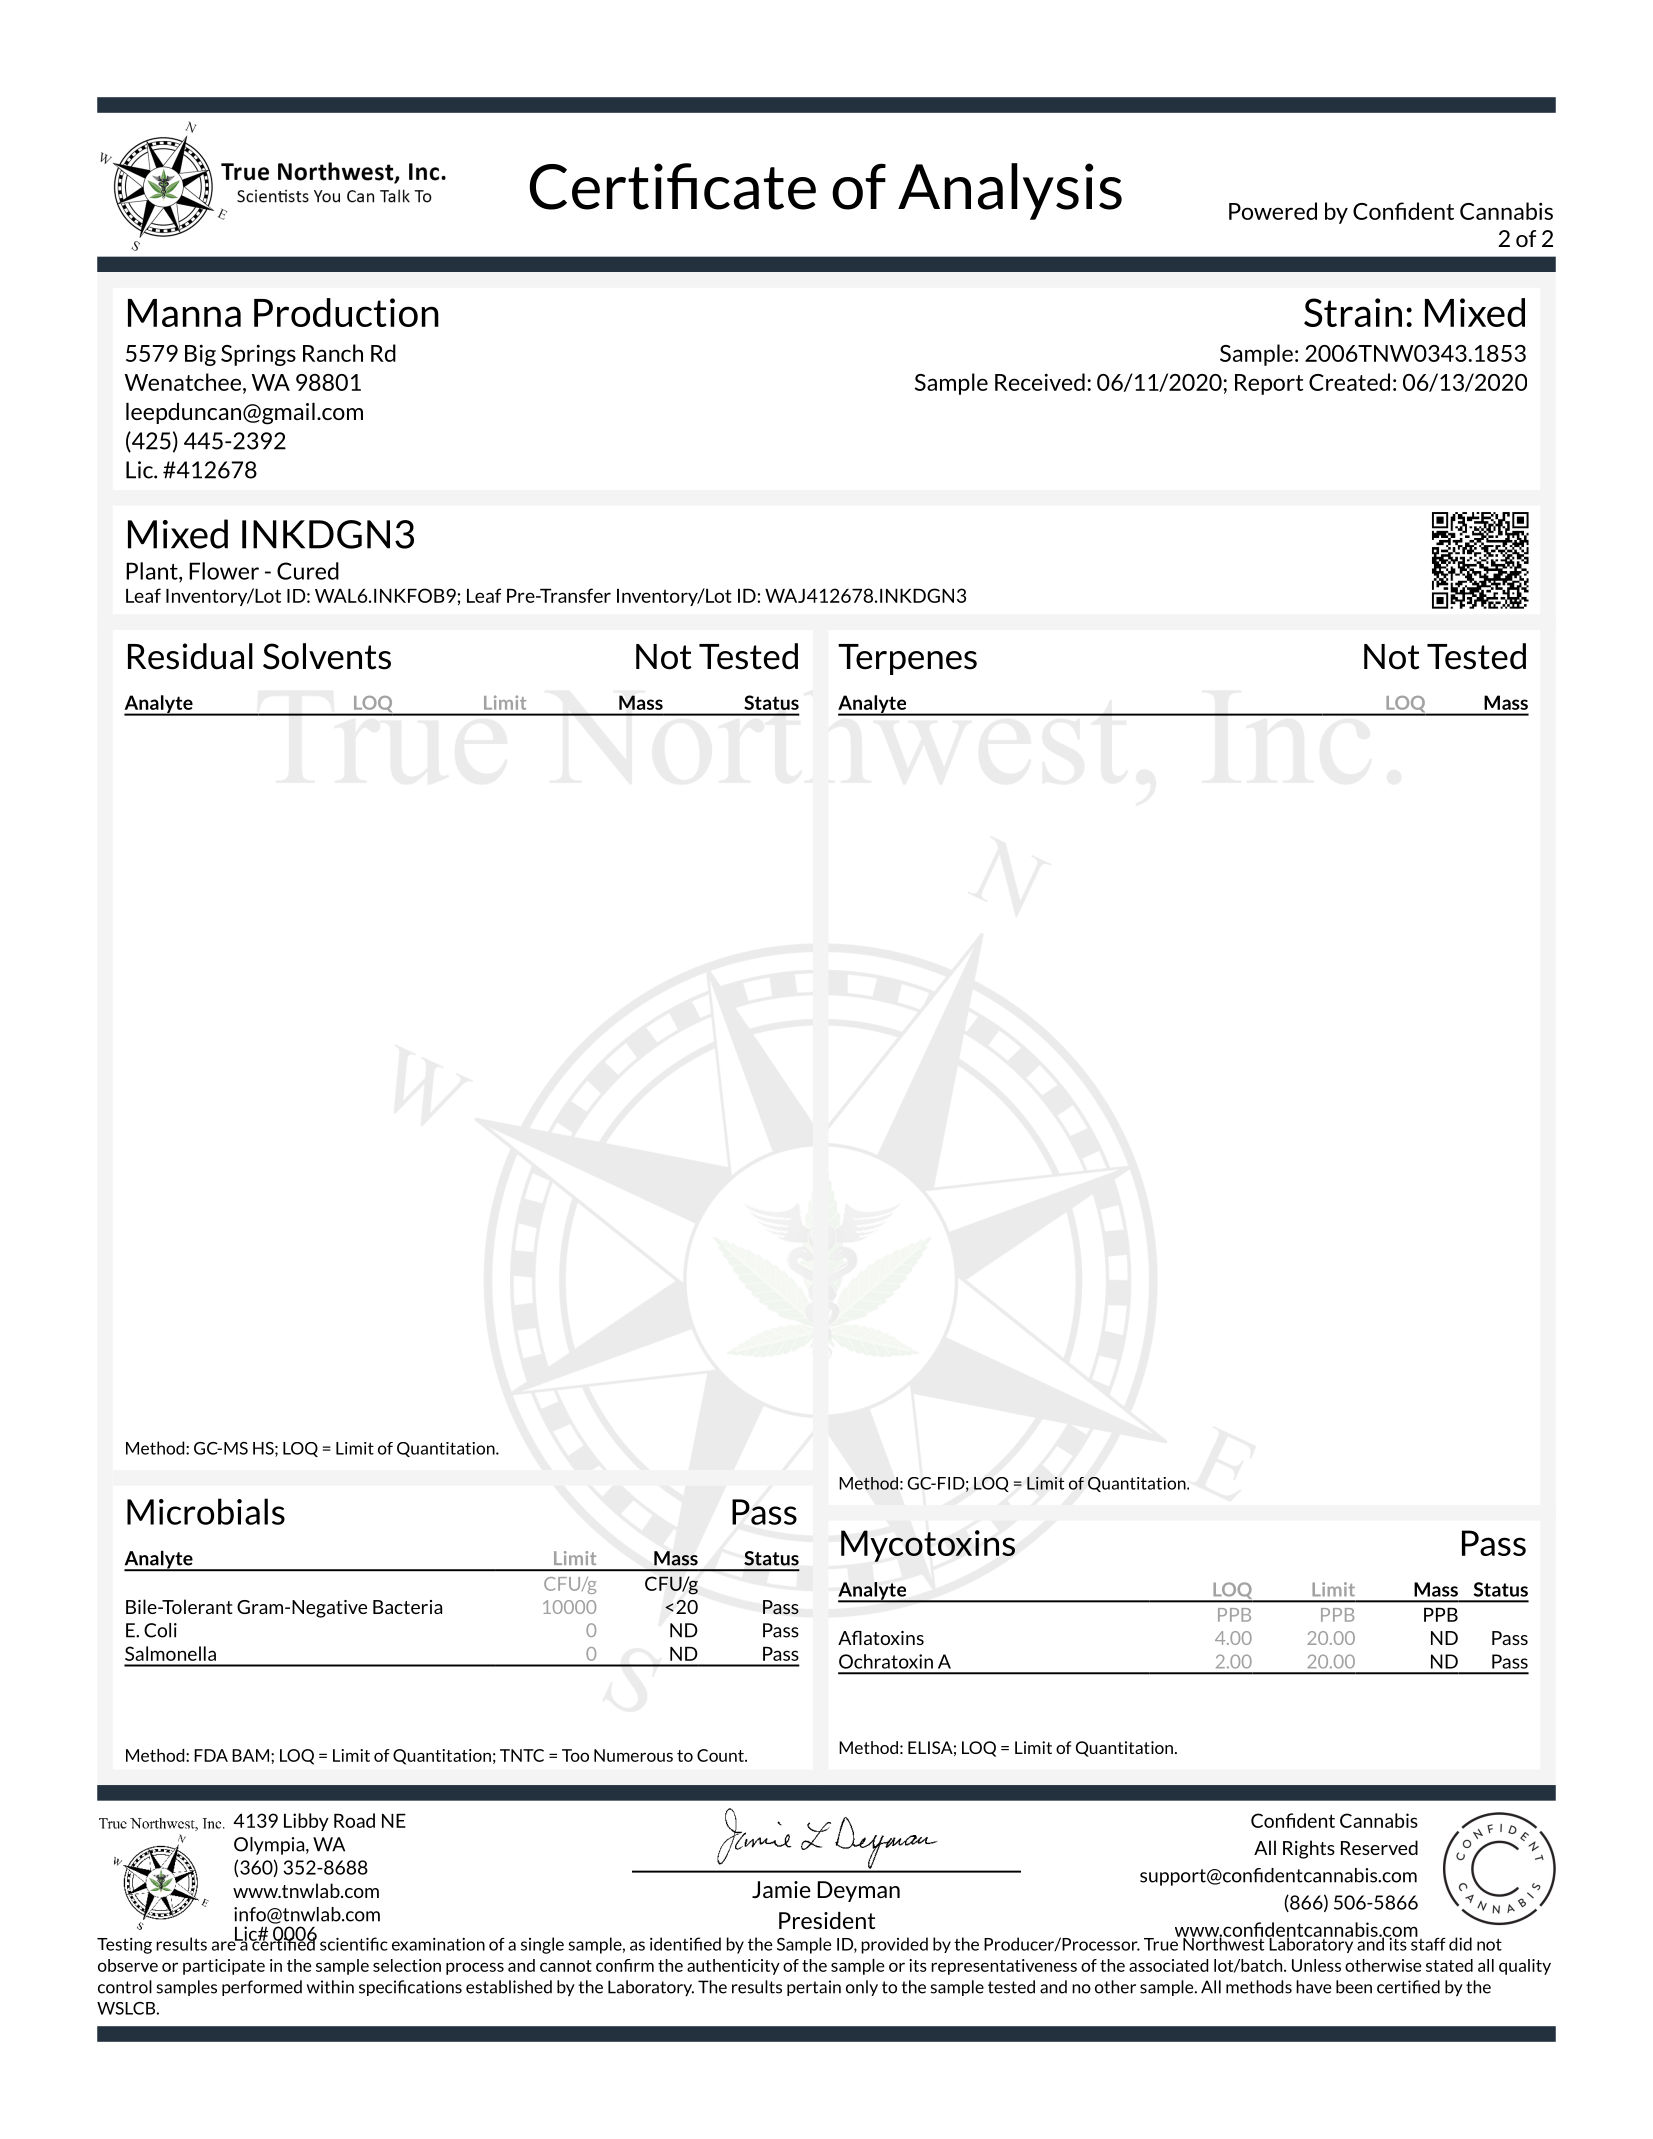 The image size is (1653, 2139). What do you see at coordinates (1379, 1847) in the screenshot?
I see `Reserved` at bounding box center [1379, 1847].
